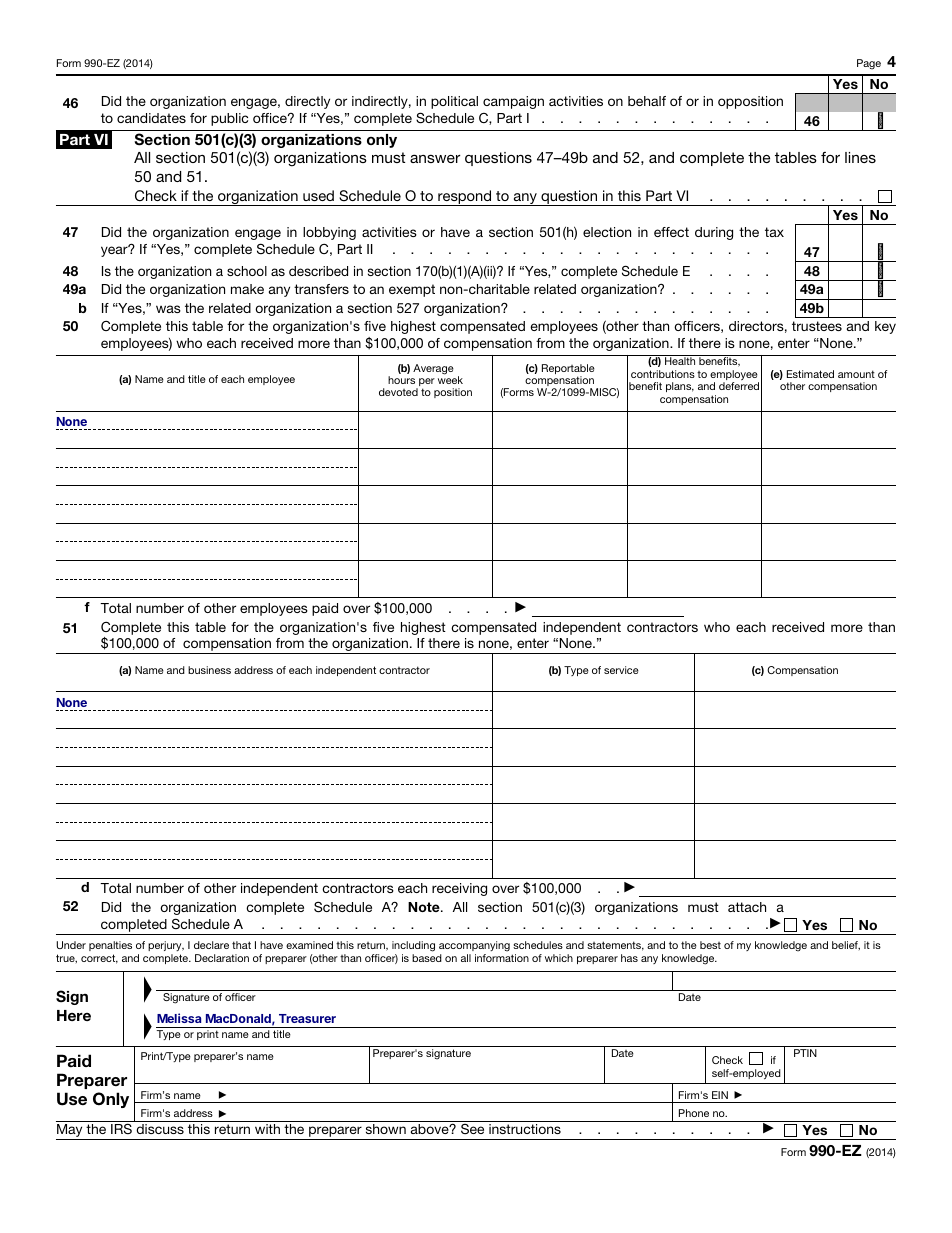 This screenshot has width=952, height=1233. I want to click on Page, so click(869, 64).
